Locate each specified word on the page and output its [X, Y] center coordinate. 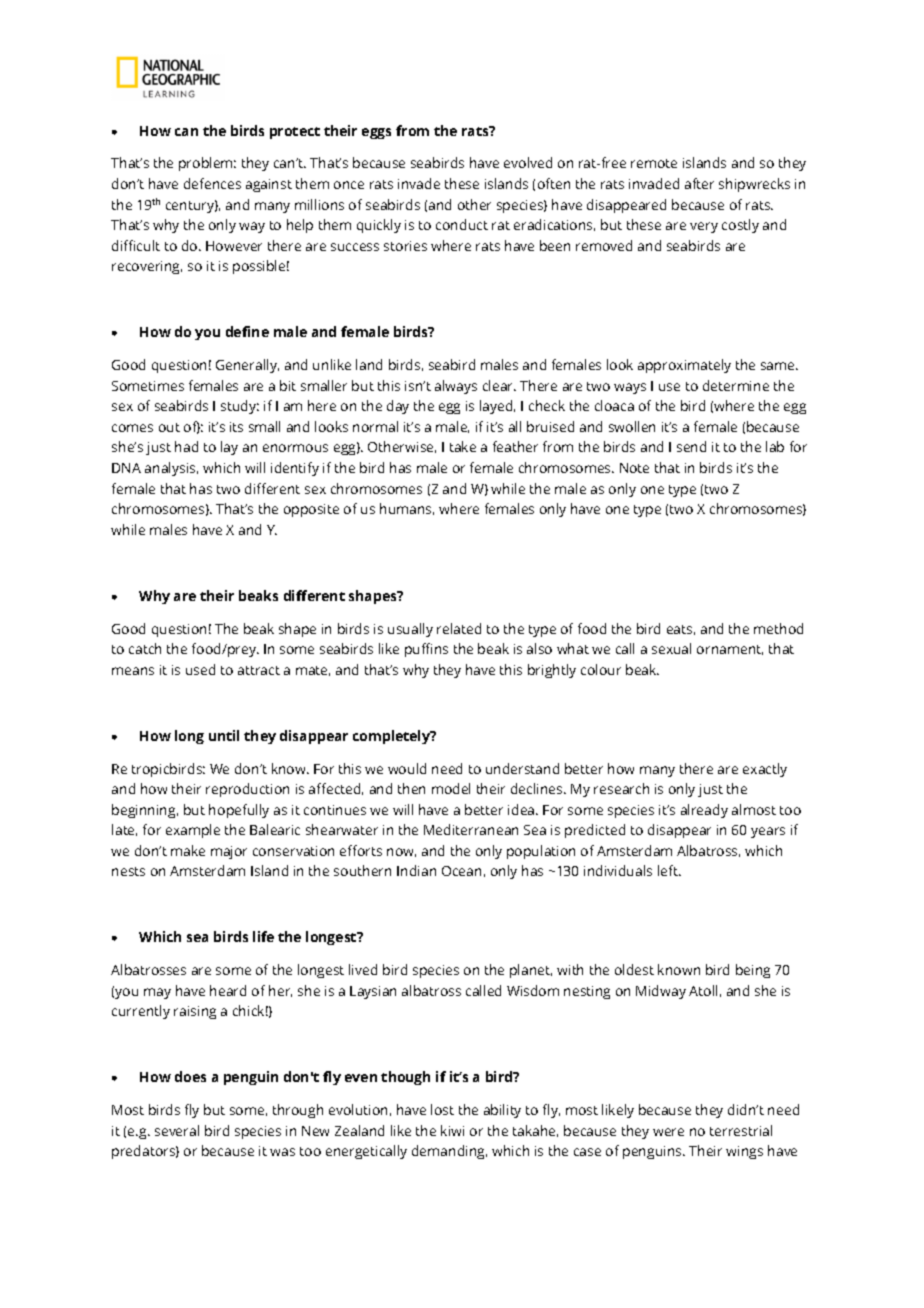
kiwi [452, 1130]
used [200, 669]
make [188, 850]
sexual [671, 648]
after [699, 183]
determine [736, 385]
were [668, 1132]
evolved [528, 162]
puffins [426, 650]
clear [499, 385]
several [177, 1130]
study [240, 407]
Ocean [461, 871]
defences [212, 183]
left [669, 870]
